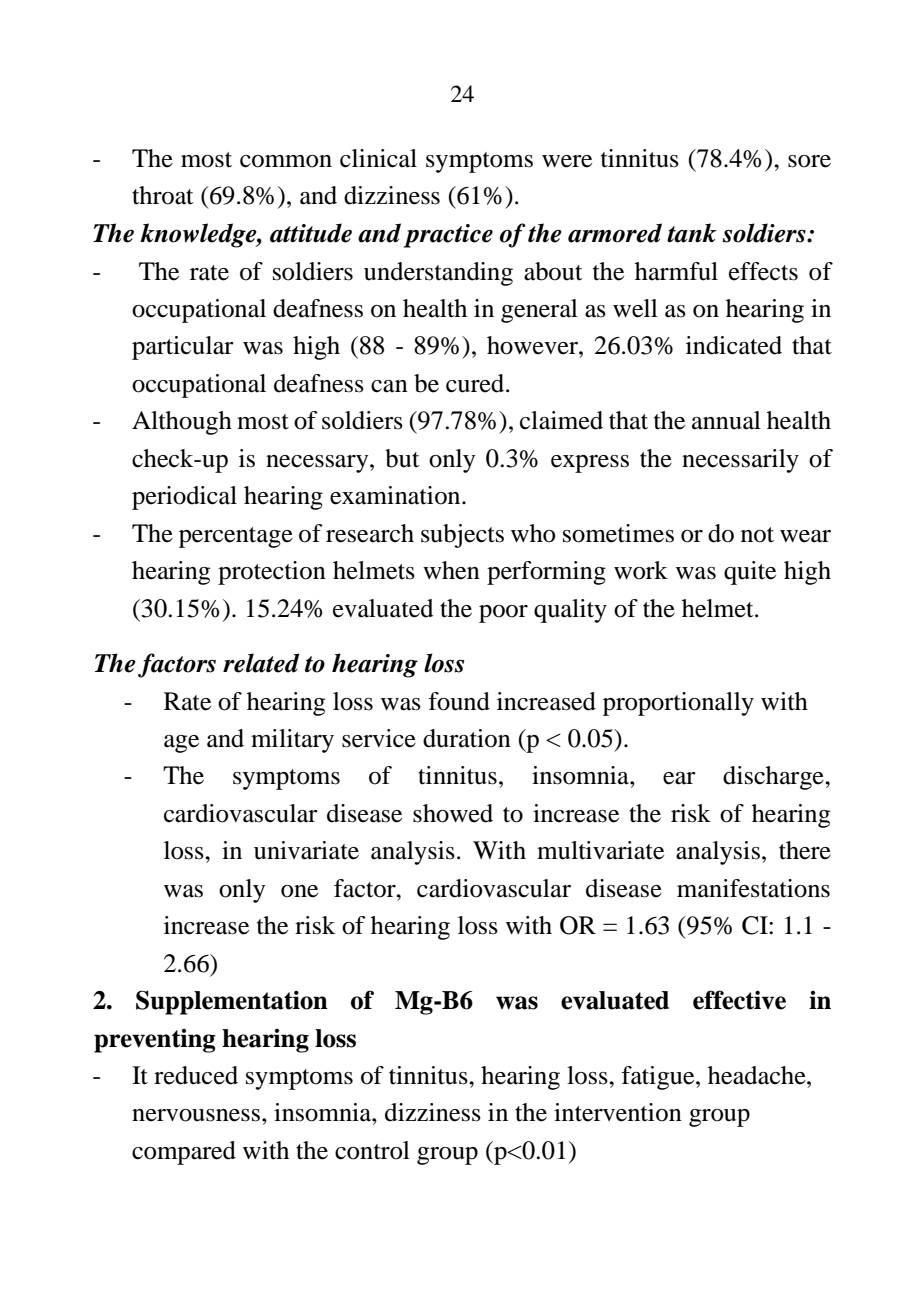  What do you see at coordinates (196, 1115) in the screenshot?
I see `nervousness` at bounding box center [196, 1115].
